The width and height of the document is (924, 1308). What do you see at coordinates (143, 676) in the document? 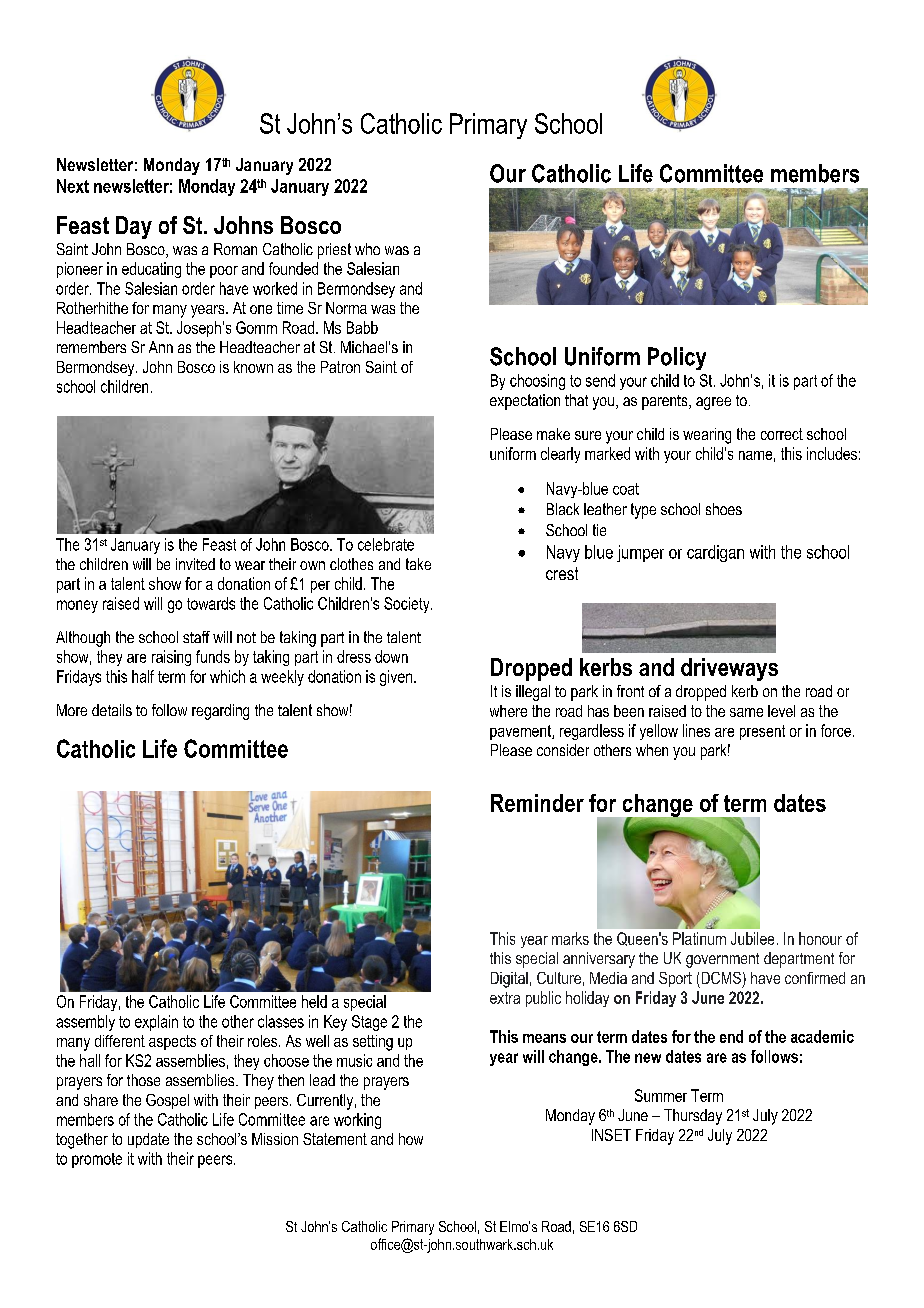
I see `half` at bounding box center [143, 676].
